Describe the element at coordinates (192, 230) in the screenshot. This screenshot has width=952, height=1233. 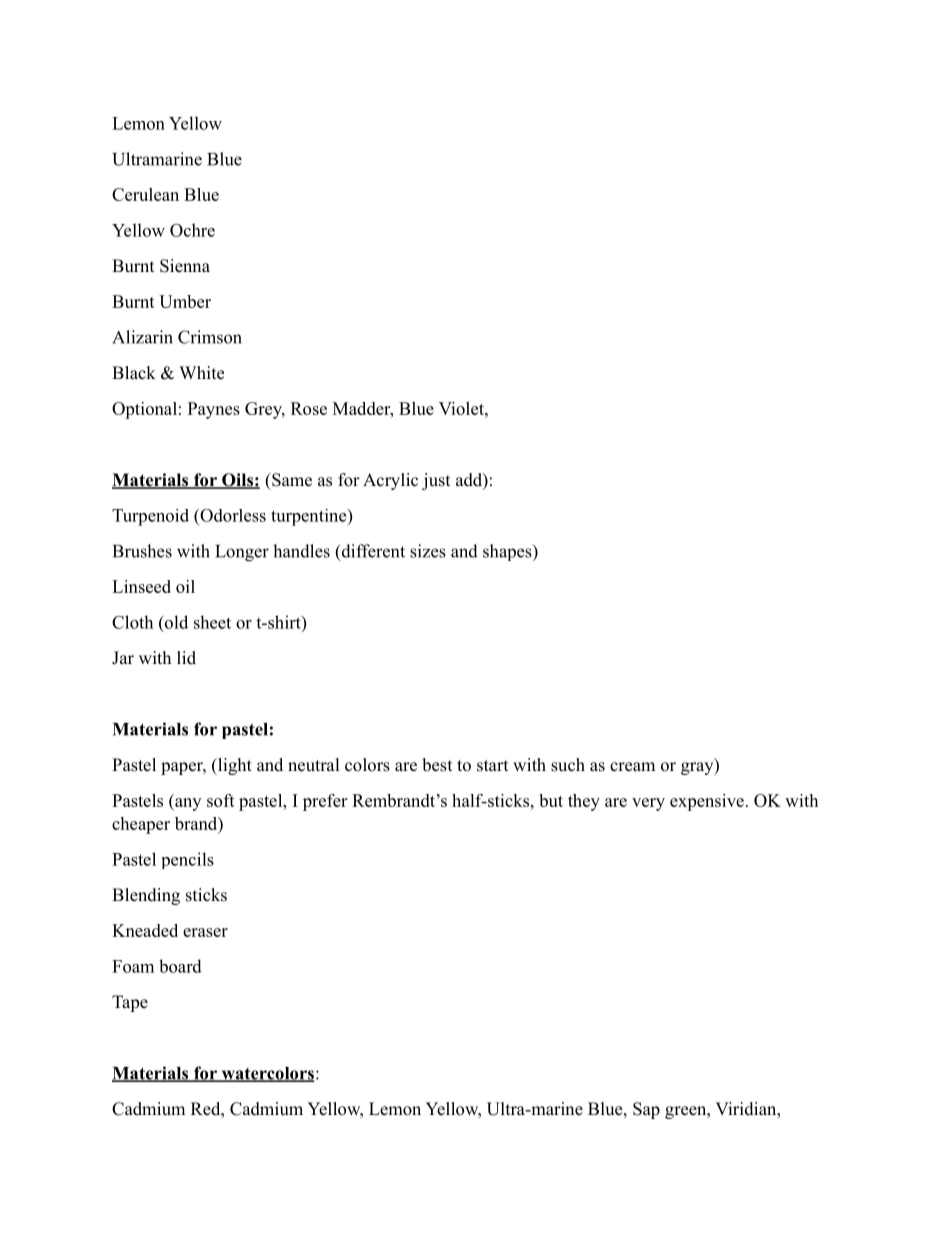
I see `Ochre` at that location.
